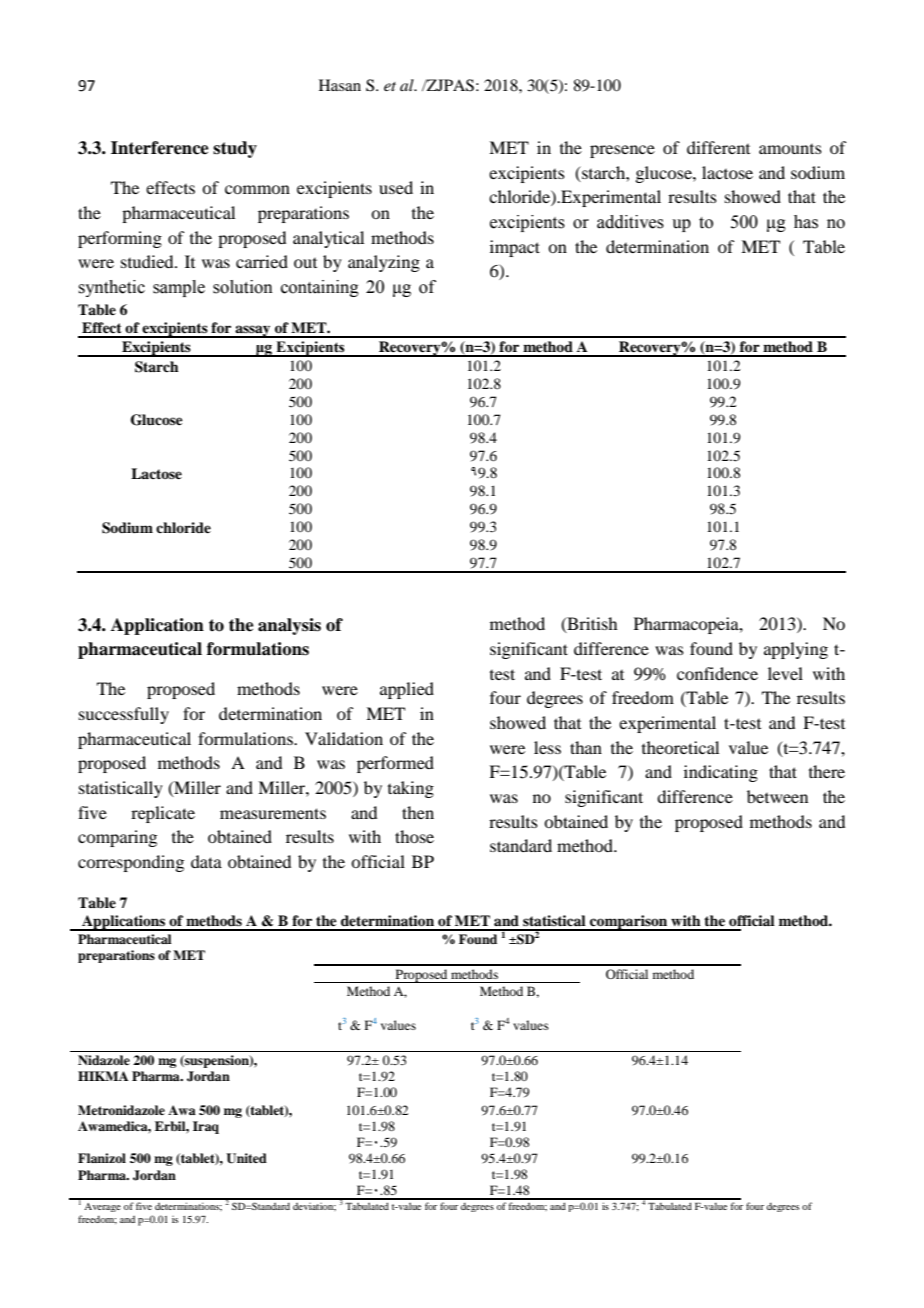  I want to click on different, so click(718, 147).
